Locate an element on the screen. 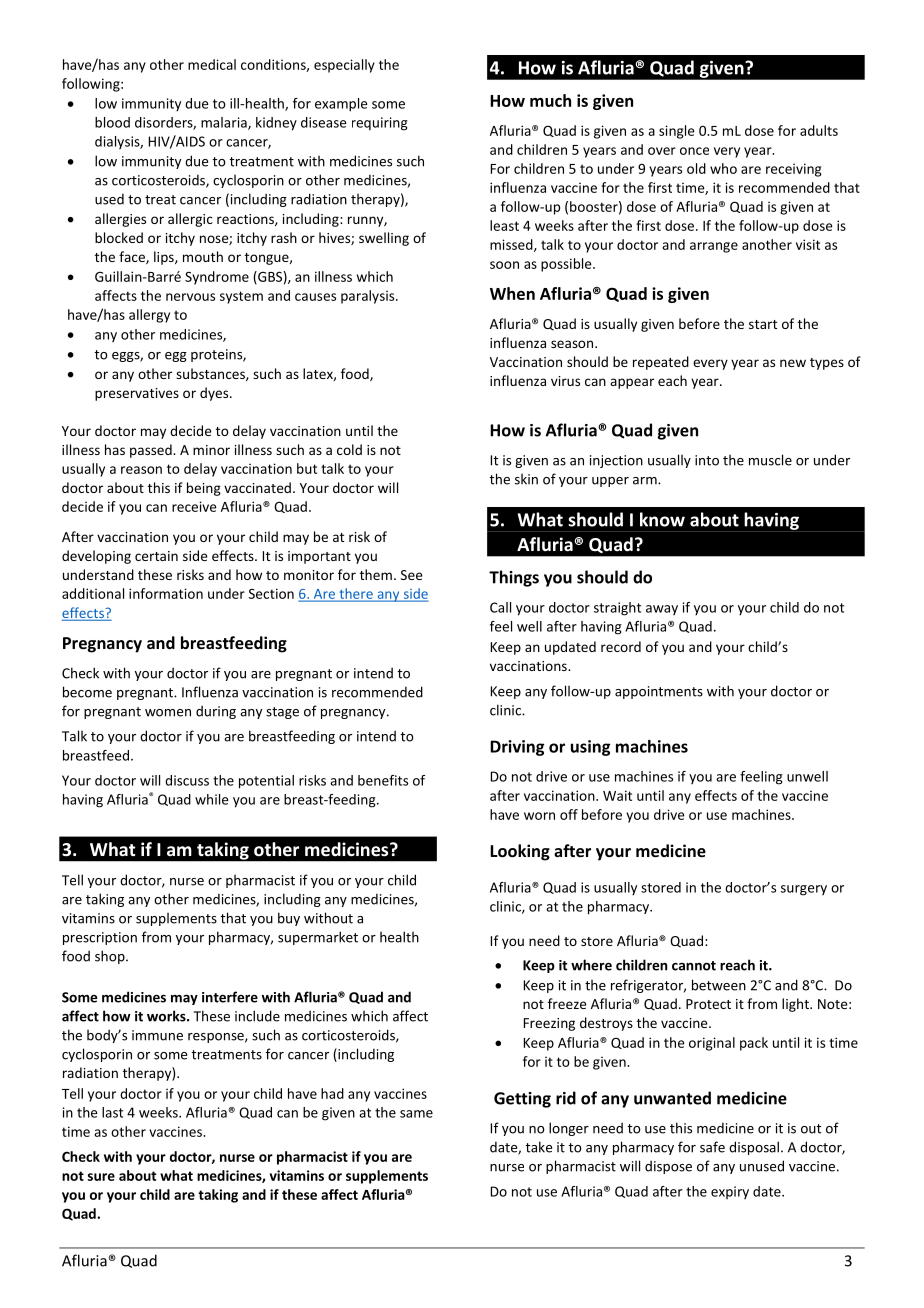 The height and width of the screenshot is (1308, 924). disposal is located at coordinates (754, 1148).
